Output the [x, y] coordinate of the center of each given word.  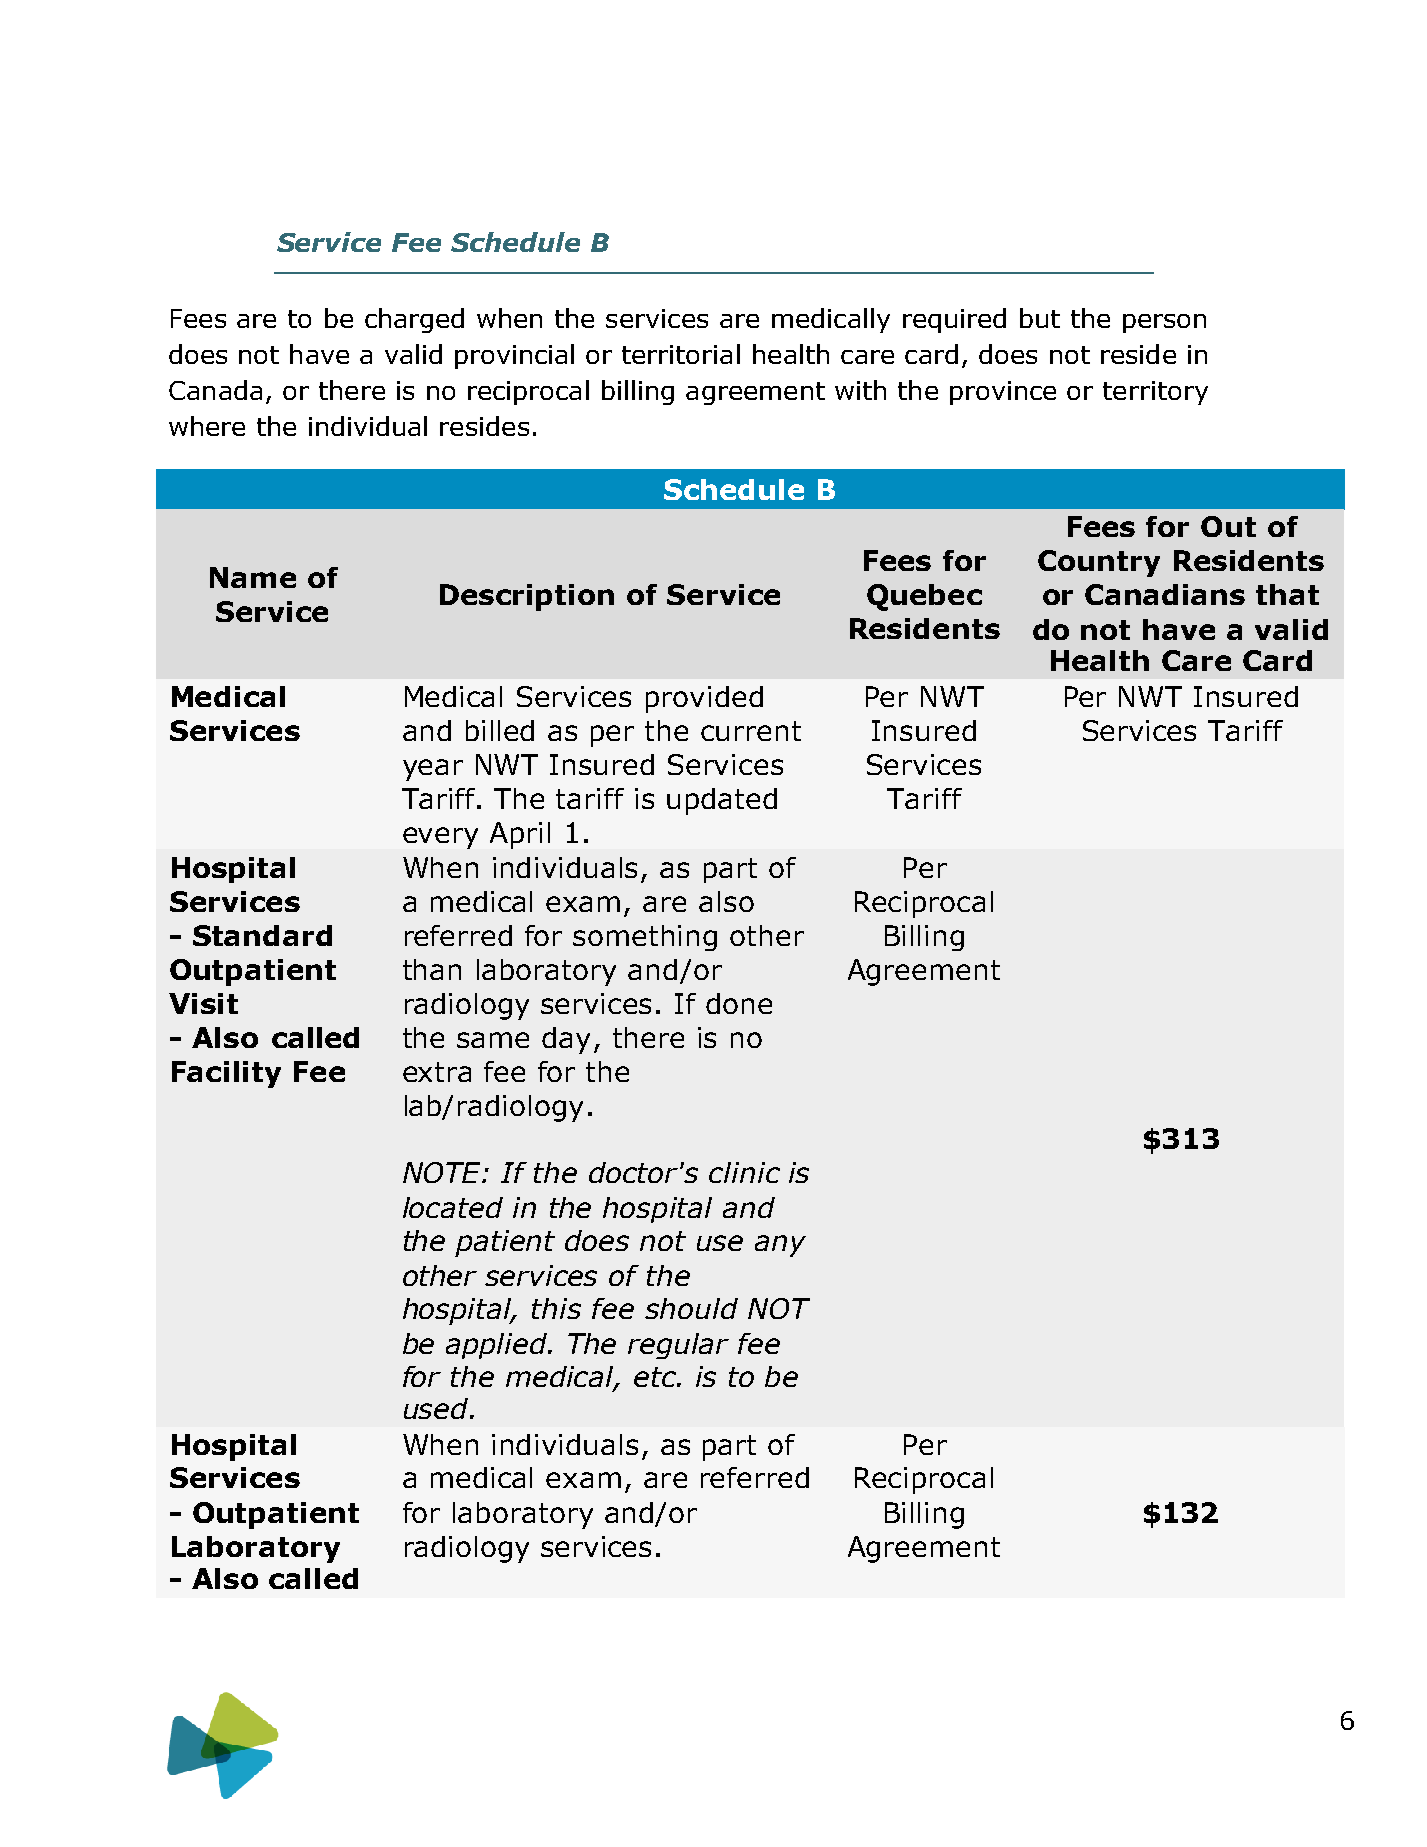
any [780, 1246]
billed [500, 730]
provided [704, 699]
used [437, 1408]
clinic [744, 1172]
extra [437, 1072]
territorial [681, 354]
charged [414, 320]
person [1164, 323]
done [739, 1003]
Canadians [1165, 594]
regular [678, 1346]
